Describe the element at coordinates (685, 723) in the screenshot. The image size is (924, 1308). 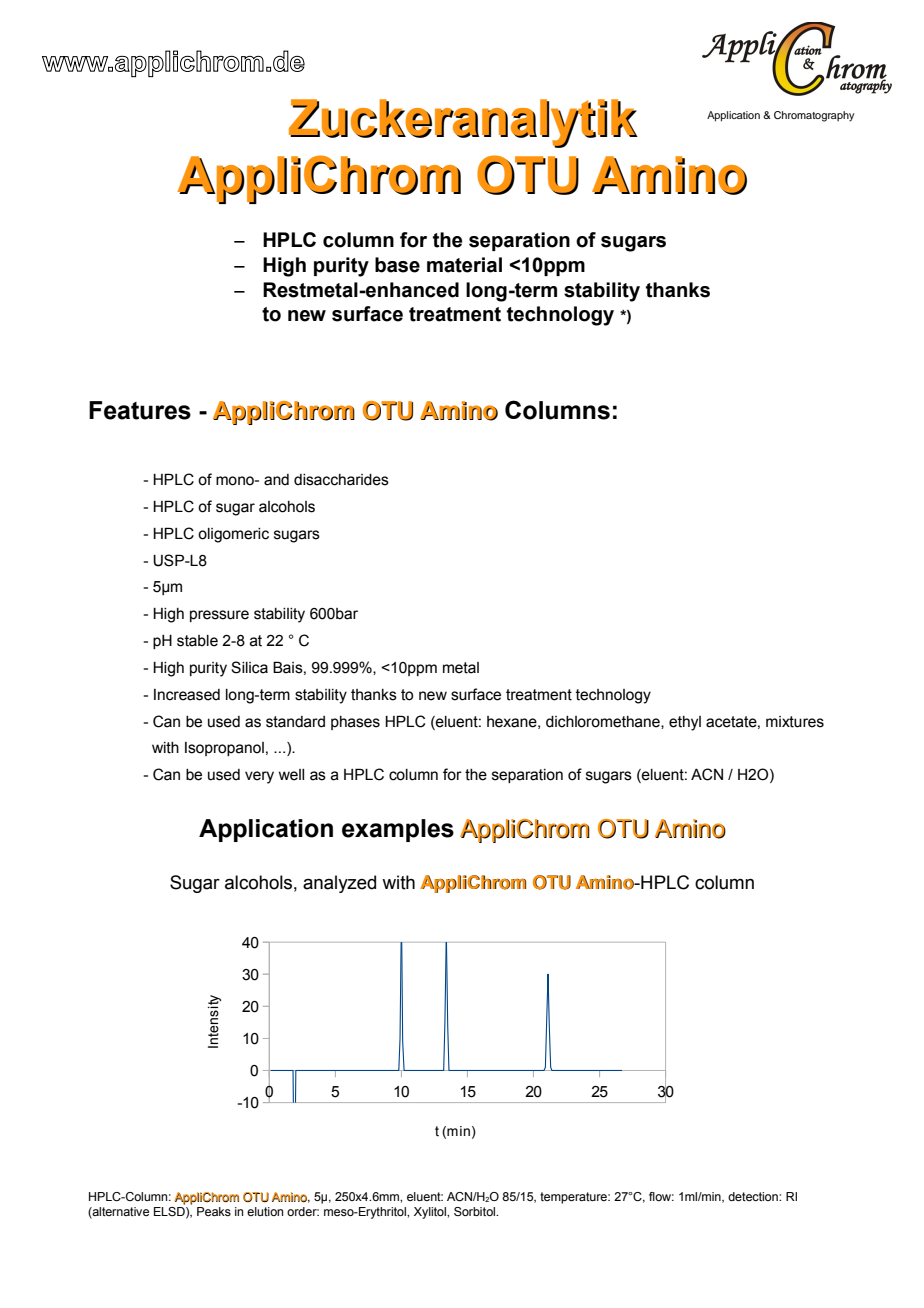
I see `ethyl` at that location.
